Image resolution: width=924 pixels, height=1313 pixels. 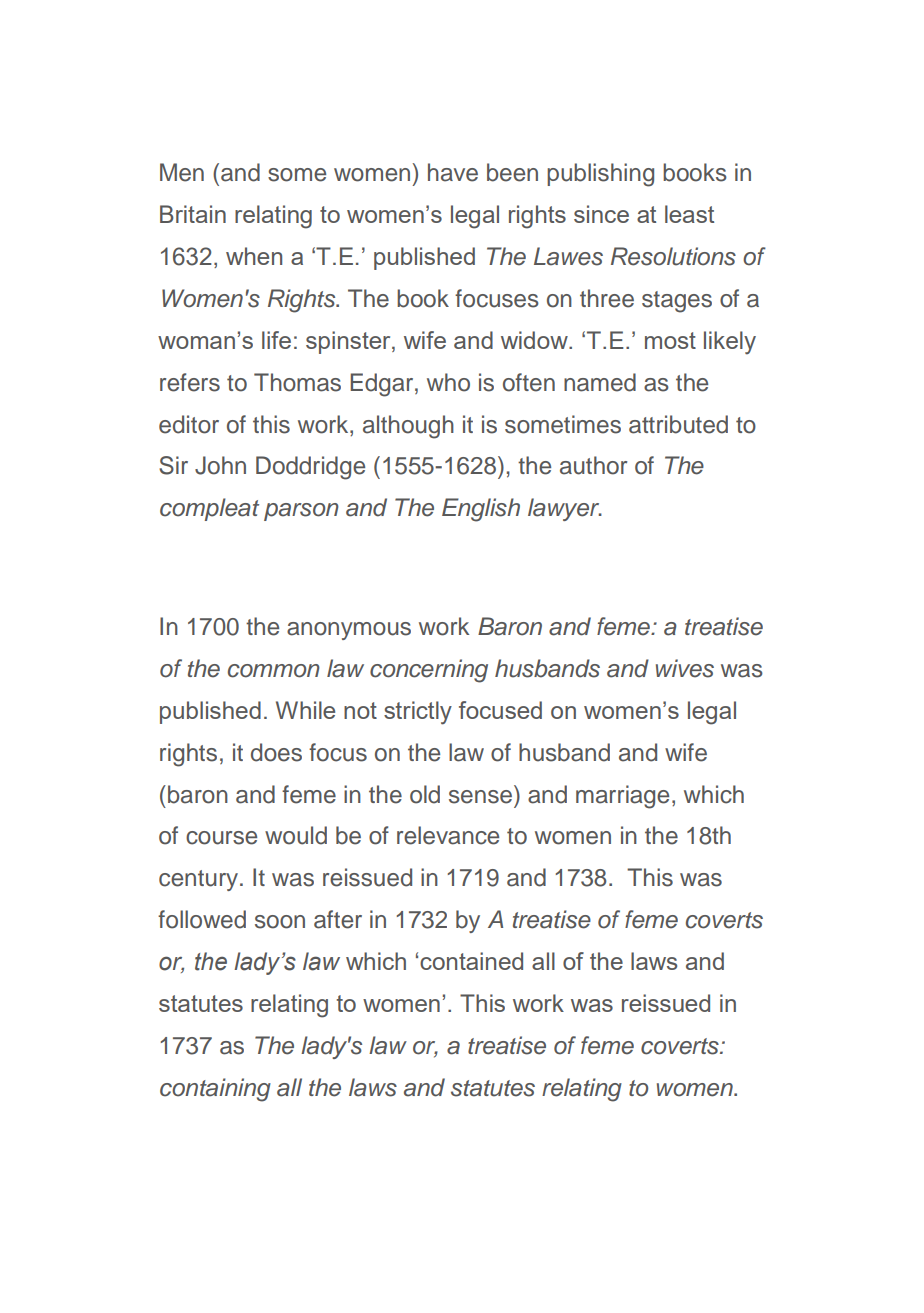 What do you see at coordinates (276, 752) in the image?
I see `does` at bounding box center [276, 752].
